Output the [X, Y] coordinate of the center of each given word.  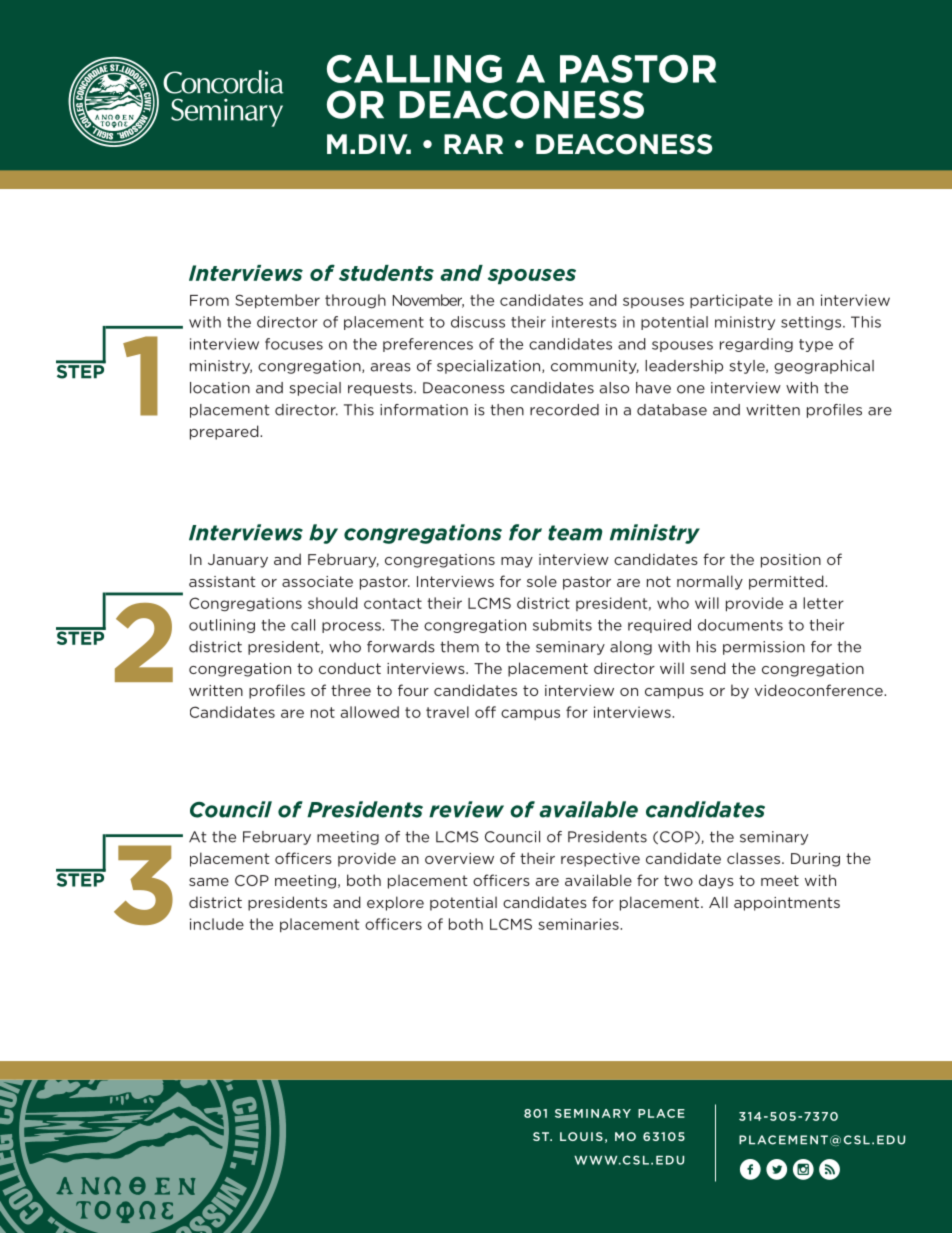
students [386, 273]
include [217, 924]
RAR [473, 144]
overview [459, 858]
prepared [225, 432]
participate [731, 301]
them [459, 647]
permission [764, 648]
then [507, 410]
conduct [350, 668]
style [748, 367]
